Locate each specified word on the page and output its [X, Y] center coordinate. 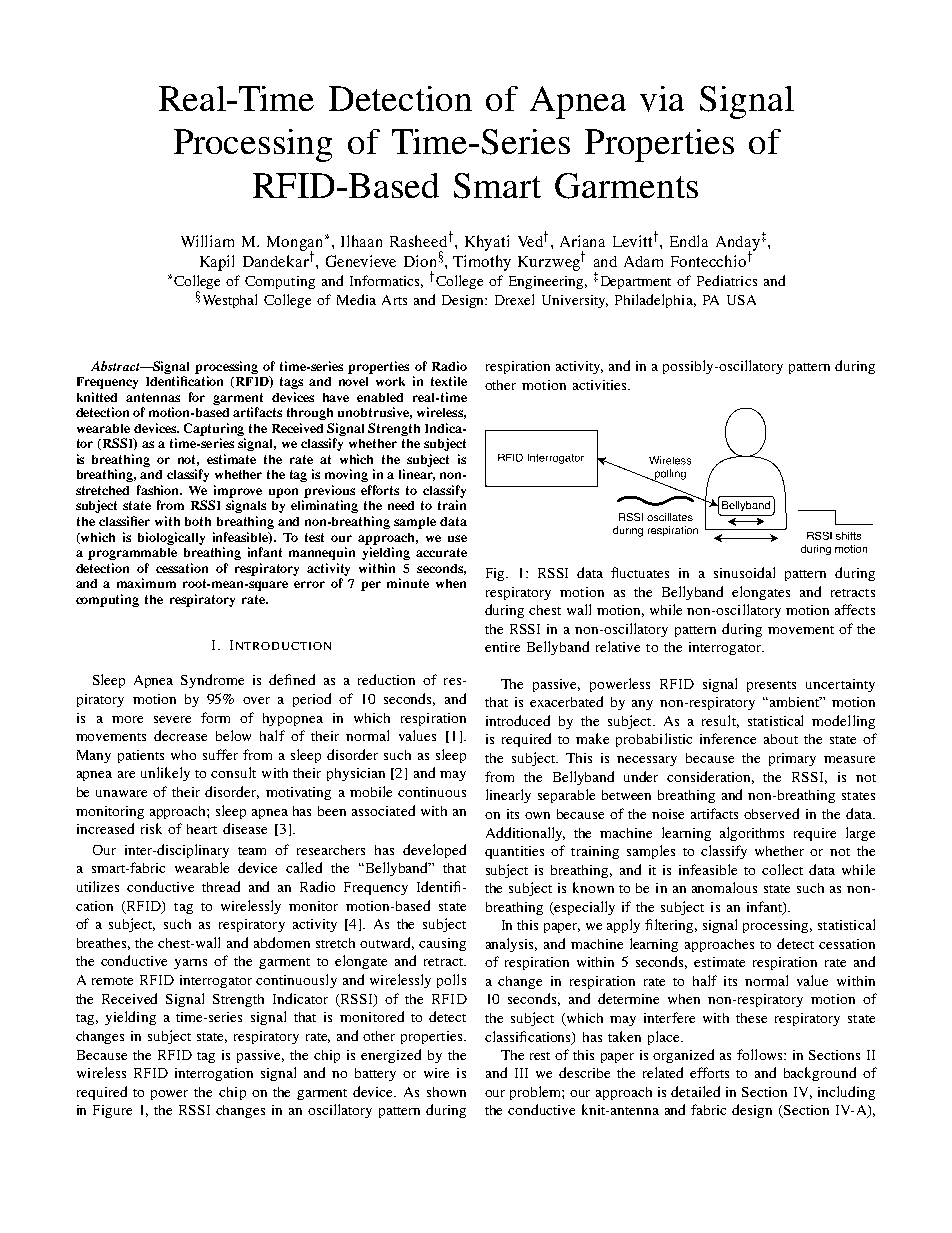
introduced [518, 720]
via [662, 99]
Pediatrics [727, 280]
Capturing [214, 429]
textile [449, 381]
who [183, 755]
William [207, 241]
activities [601, 385]
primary [792, 759]
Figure [112, 1111]
